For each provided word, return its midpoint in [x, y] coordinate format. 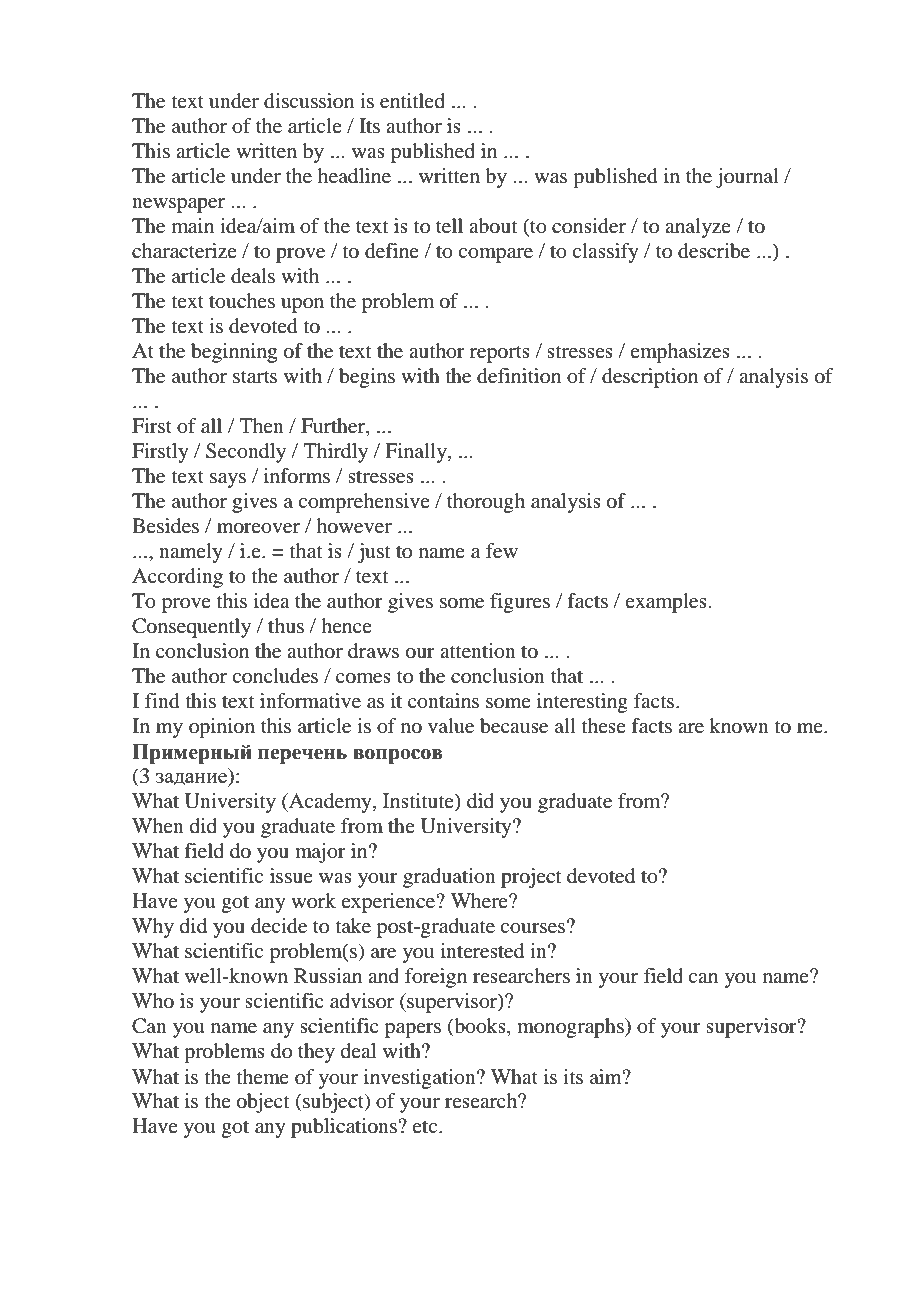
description [650, 378]
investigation [421, 1079]
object [263, 1103]
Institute [419, 802]
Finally [417, 453]
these [604, 725]
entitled [412, 101]
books [480, 1027]
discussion [309, 101]
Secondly [246, 453]
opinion [222, 728]
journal [747, 178]
